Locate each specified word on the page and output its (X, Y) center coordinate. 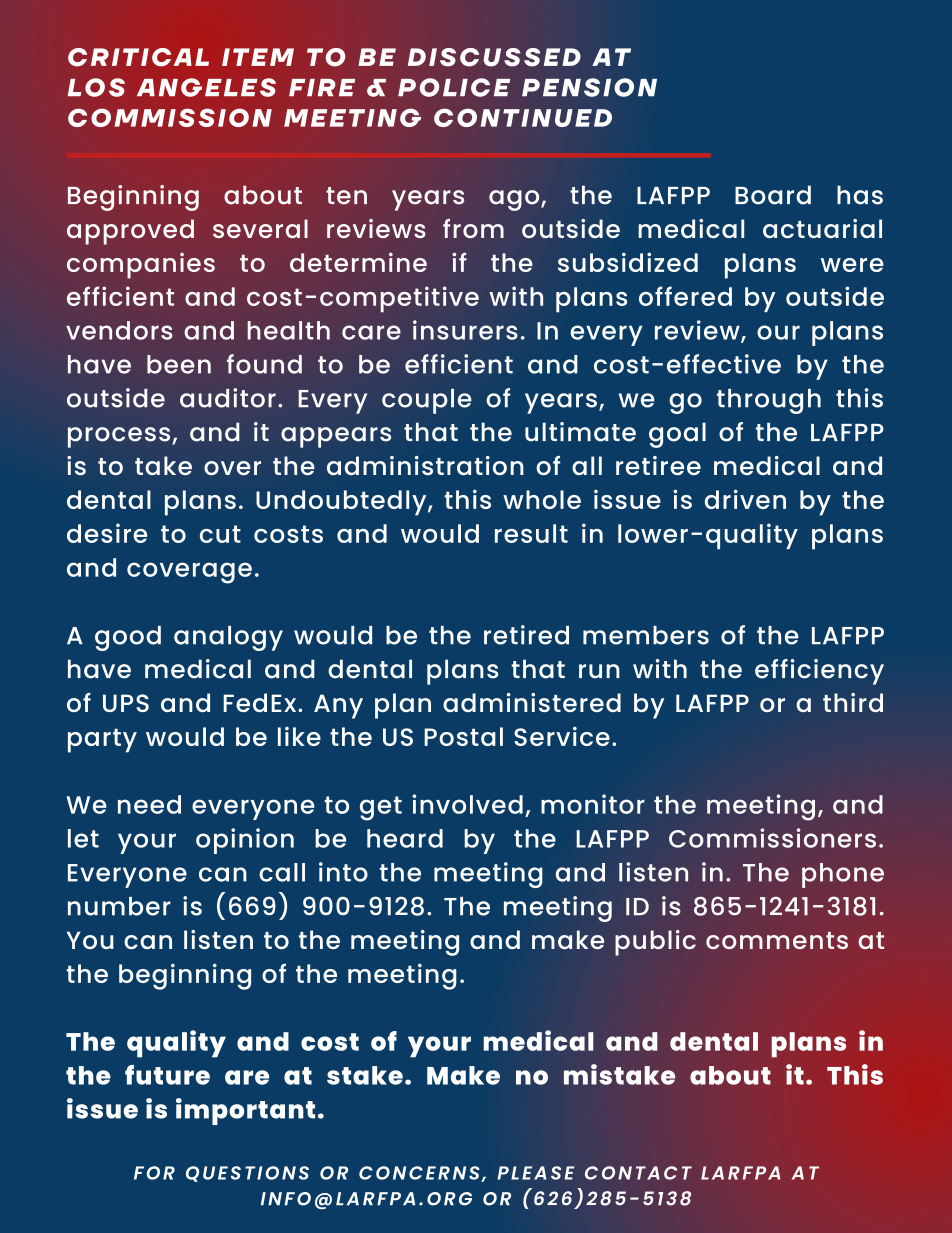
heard (405, 838)
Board (773, 195)
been (179, 364)
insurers (465, 330)
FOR (154, 1173)
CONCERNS (420, 1174)
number (119, 906)
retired (526, 635)
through (769, 401)
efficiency (819, 672)
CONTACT (638, 1173)
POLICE (454, 87)
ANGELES (206, 87)
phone (843, 875)
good (128, 638)
